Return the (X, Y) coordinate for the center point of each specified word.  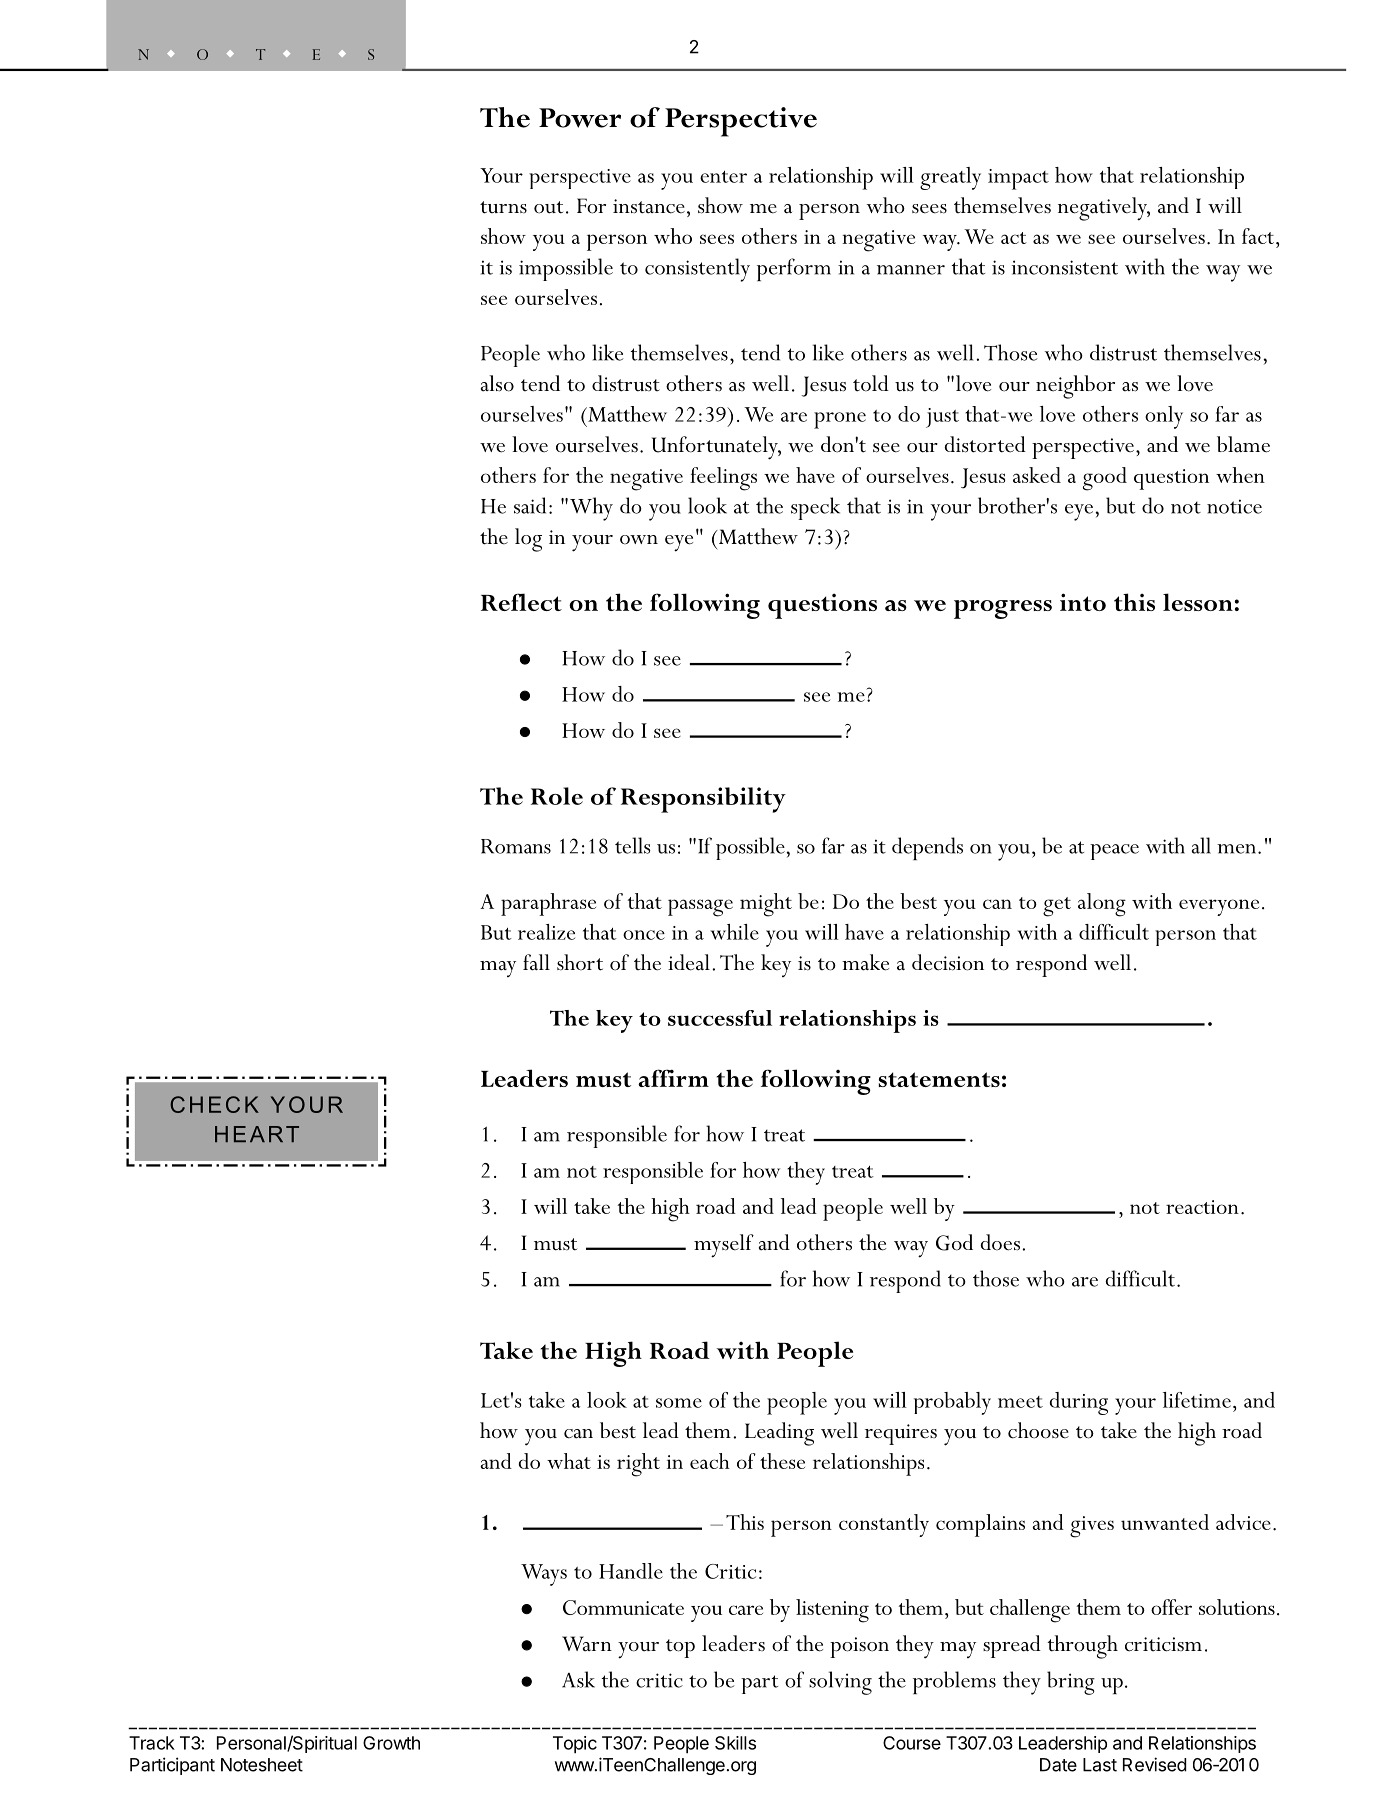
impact (1018, 179)
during (1079, 1403)
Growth (391, 1743)
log (528, 540)
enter (723, 177)
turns (503, 207)
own (639, 540)
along (1102, 905)
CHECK (214, 1104)
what (569, 1461)
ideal (689, 962)
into (1083, 602)
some (679, 1403)
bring (1071, 1683)
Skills (735, 1743)
